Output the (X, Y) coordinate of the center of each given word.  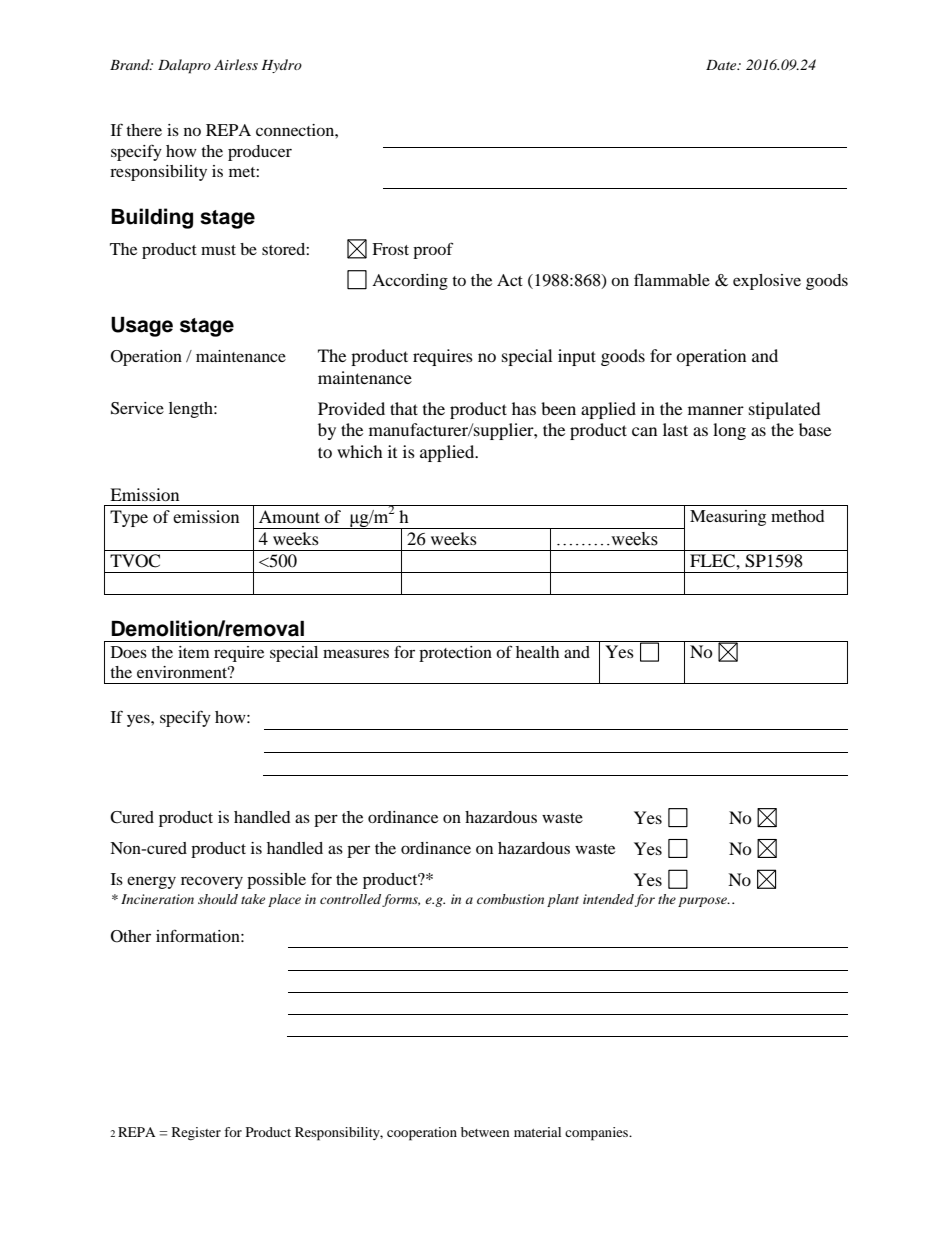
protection (455, 654)
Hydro (281, 66)
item (194, 652)
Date (722, 65)
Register (196, 1134)
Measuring (728, 518)
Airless (236, 64)
